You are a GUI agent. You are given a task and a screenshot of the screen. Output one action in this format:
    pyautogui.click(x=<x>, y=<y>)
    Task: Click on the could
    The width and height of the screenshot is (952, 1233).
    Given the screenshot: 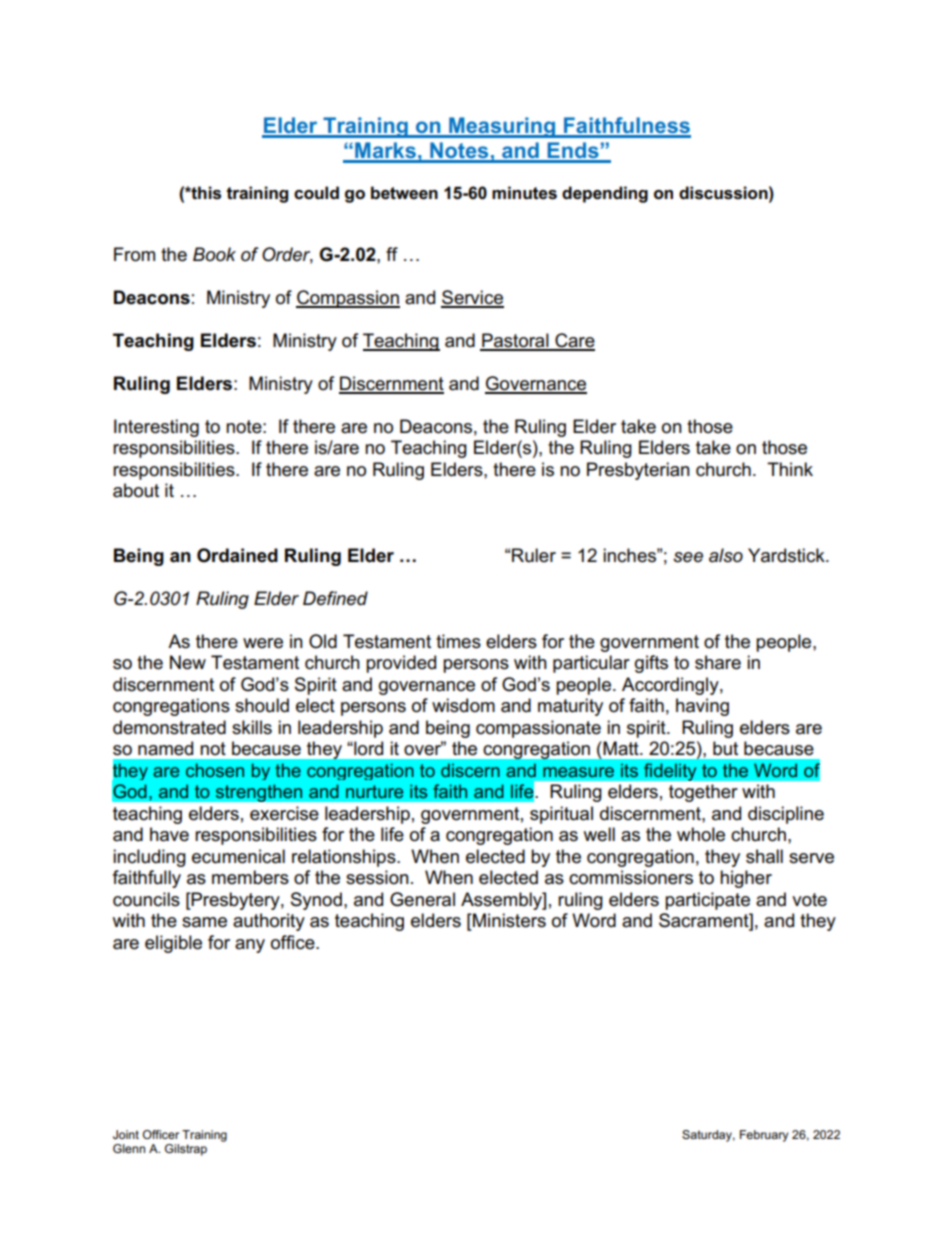 What is the action you would take?
    pyautogui.click(x=316, y=192)
